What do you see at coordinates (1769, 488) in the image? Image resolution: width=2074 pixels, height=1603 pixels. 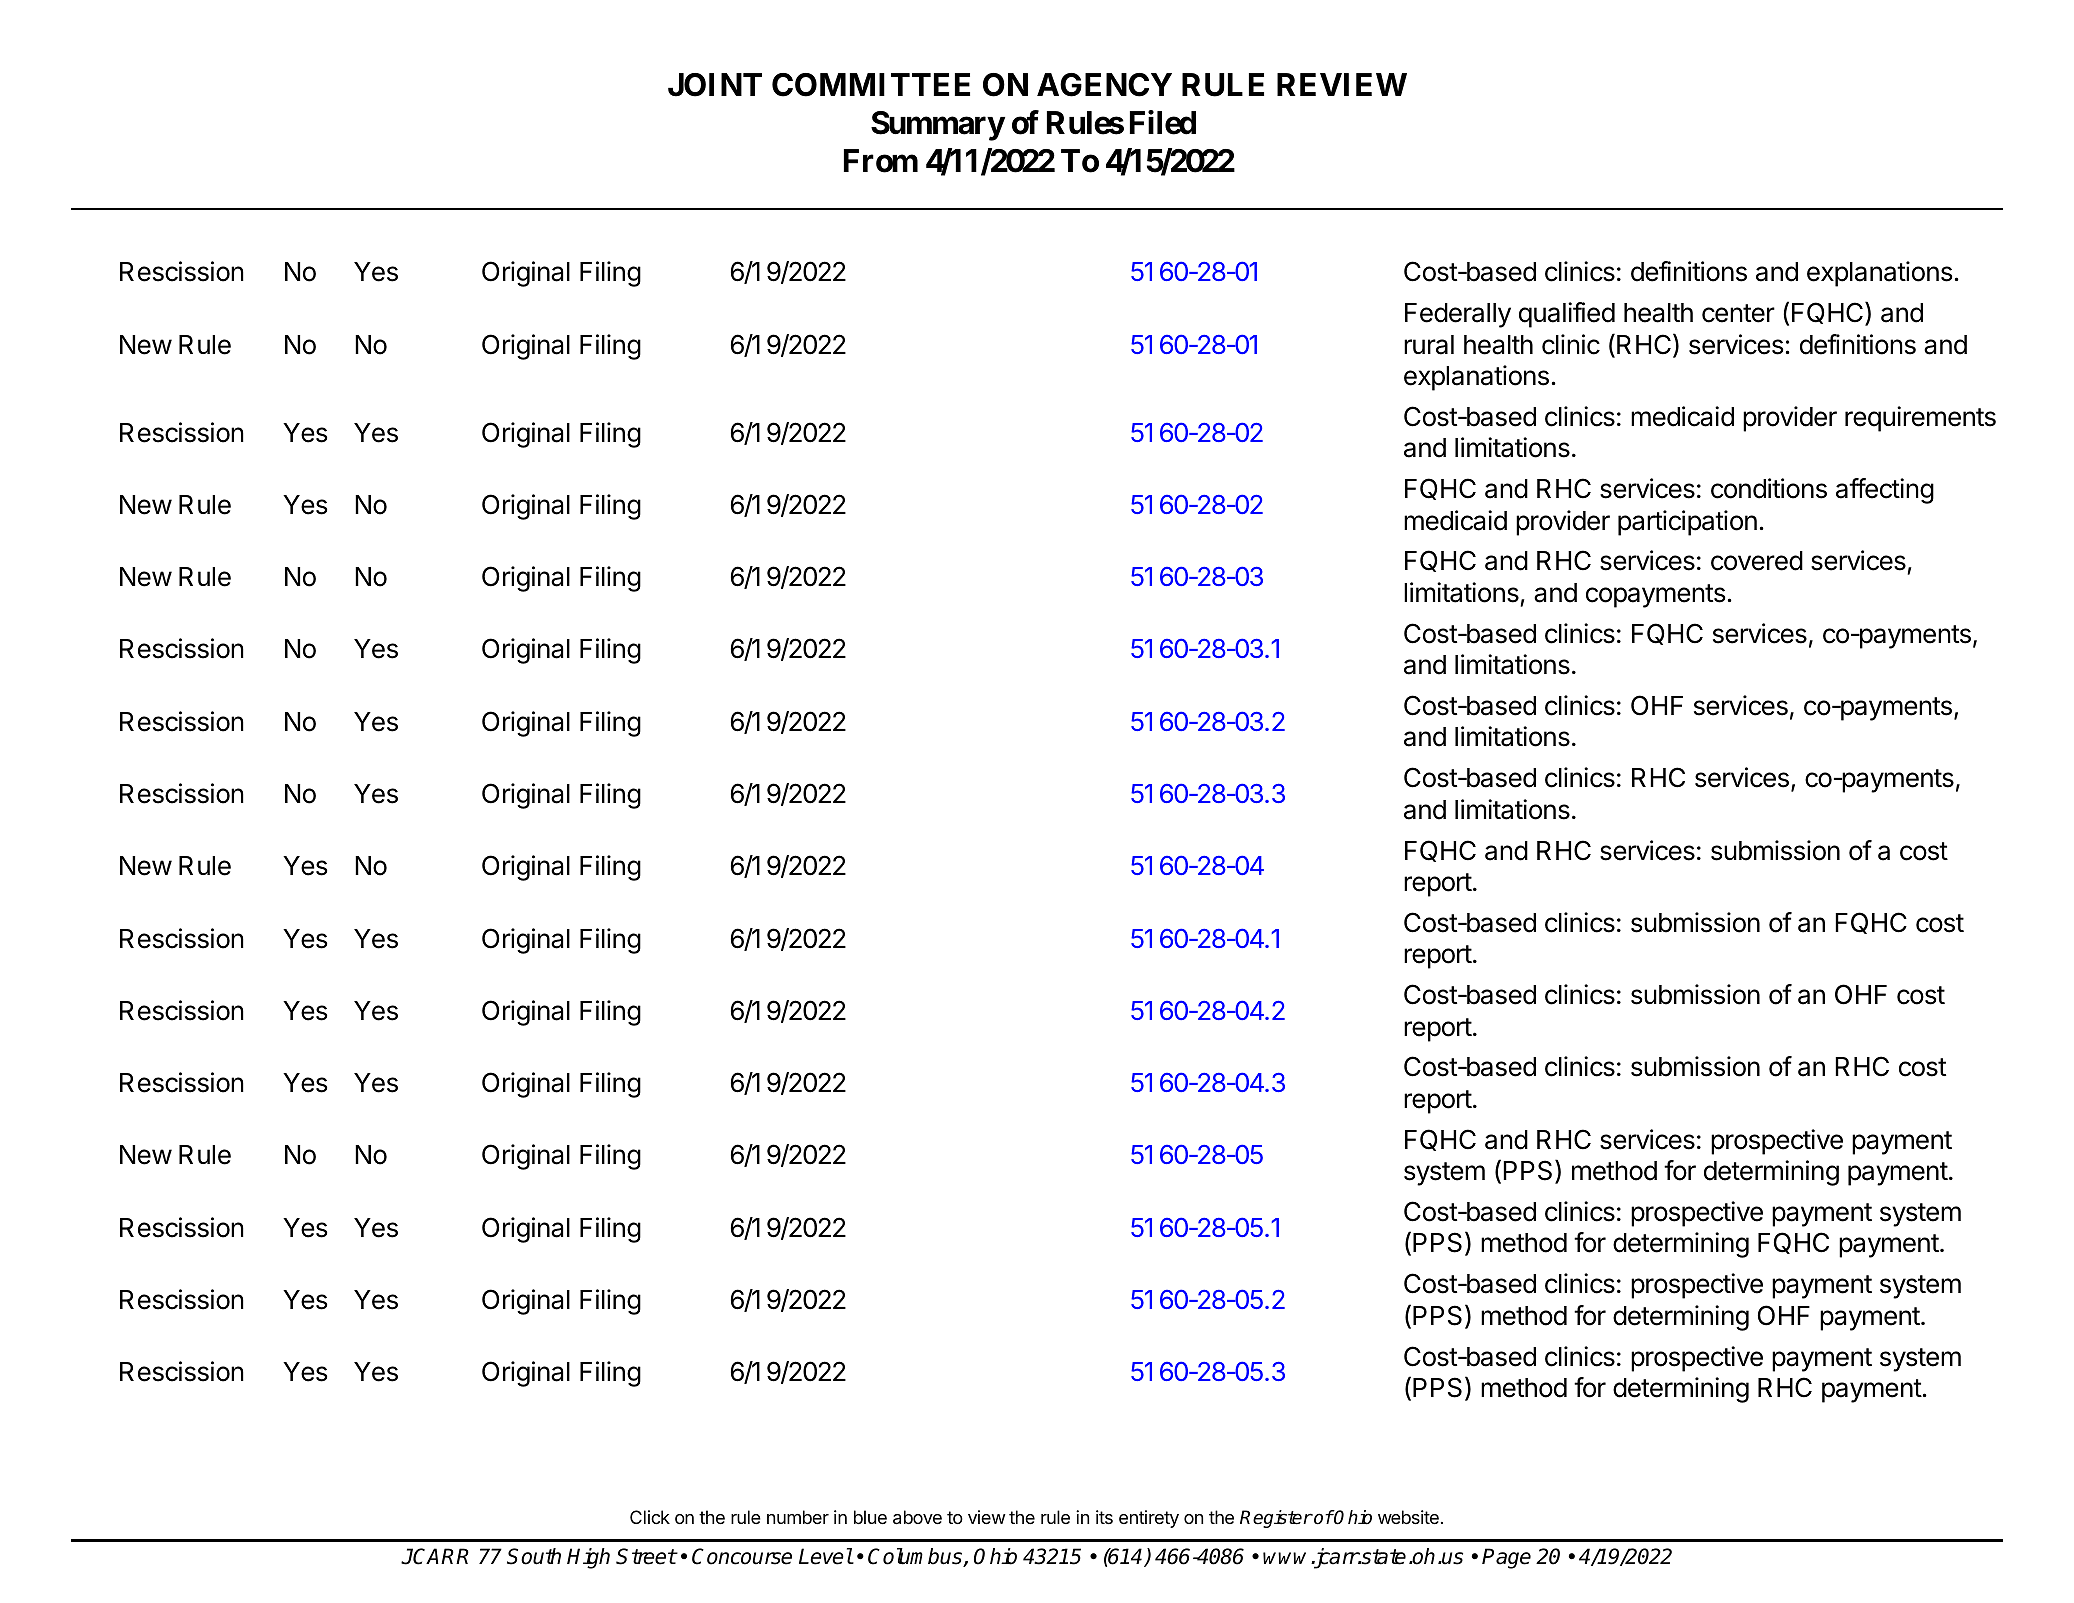 I see `conditions` at bounding box center [1769, 488].
